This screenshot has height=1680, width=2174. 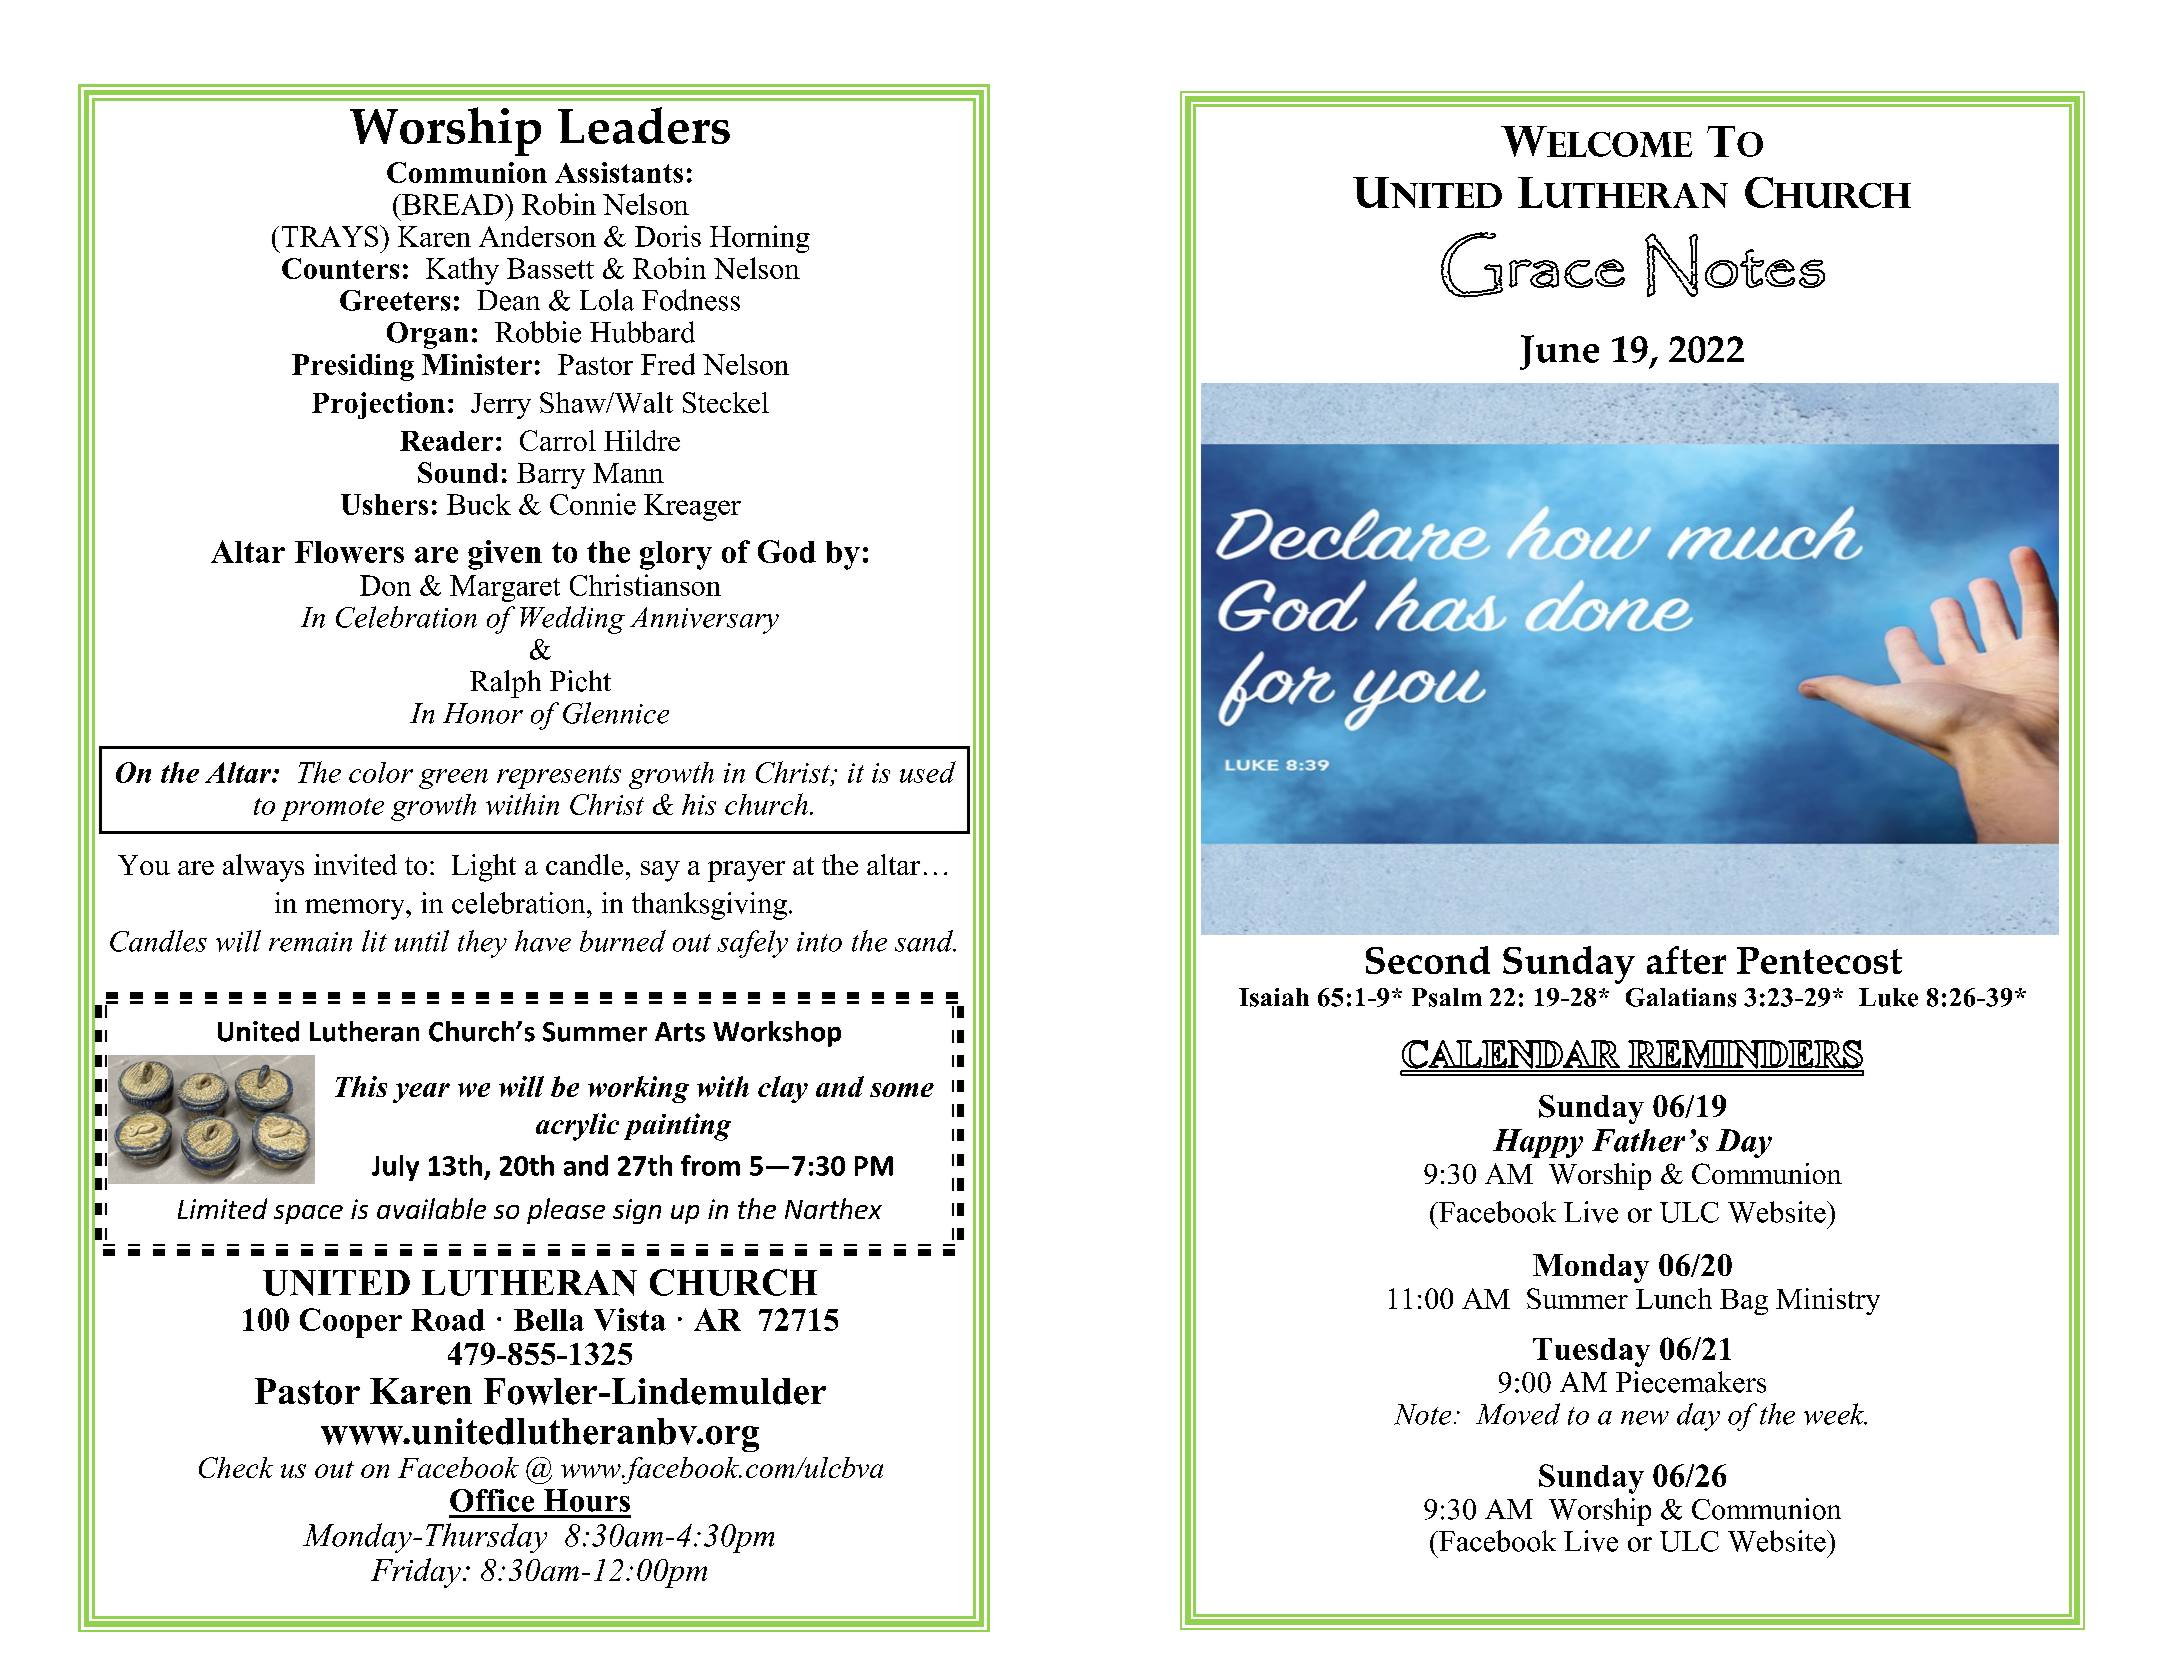 What do you see at coordinates (668, 236) in the screenshot?
I see `Doris` at bounding box center [668, 236].
